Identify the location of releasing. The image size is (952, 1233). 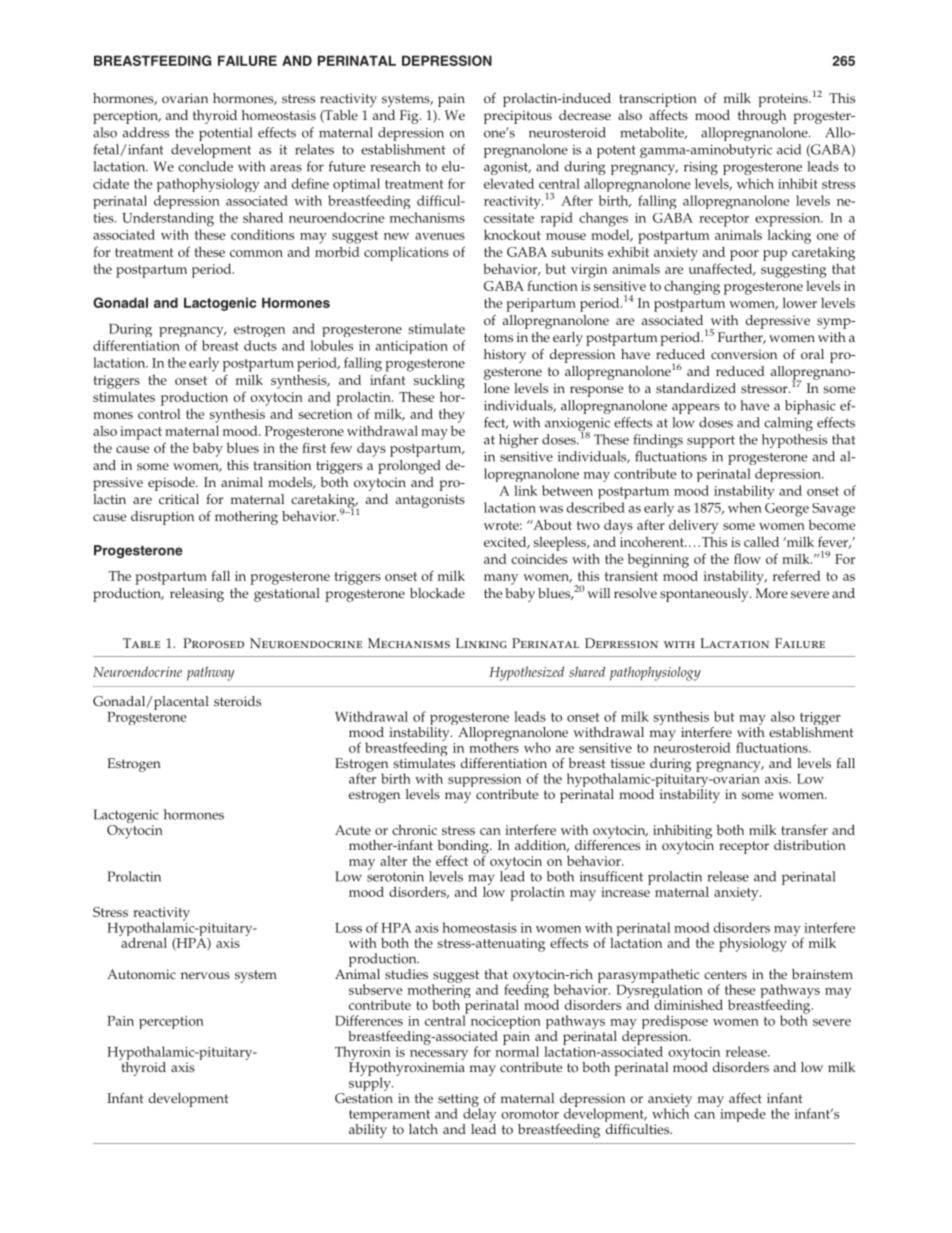
(197, 595).
